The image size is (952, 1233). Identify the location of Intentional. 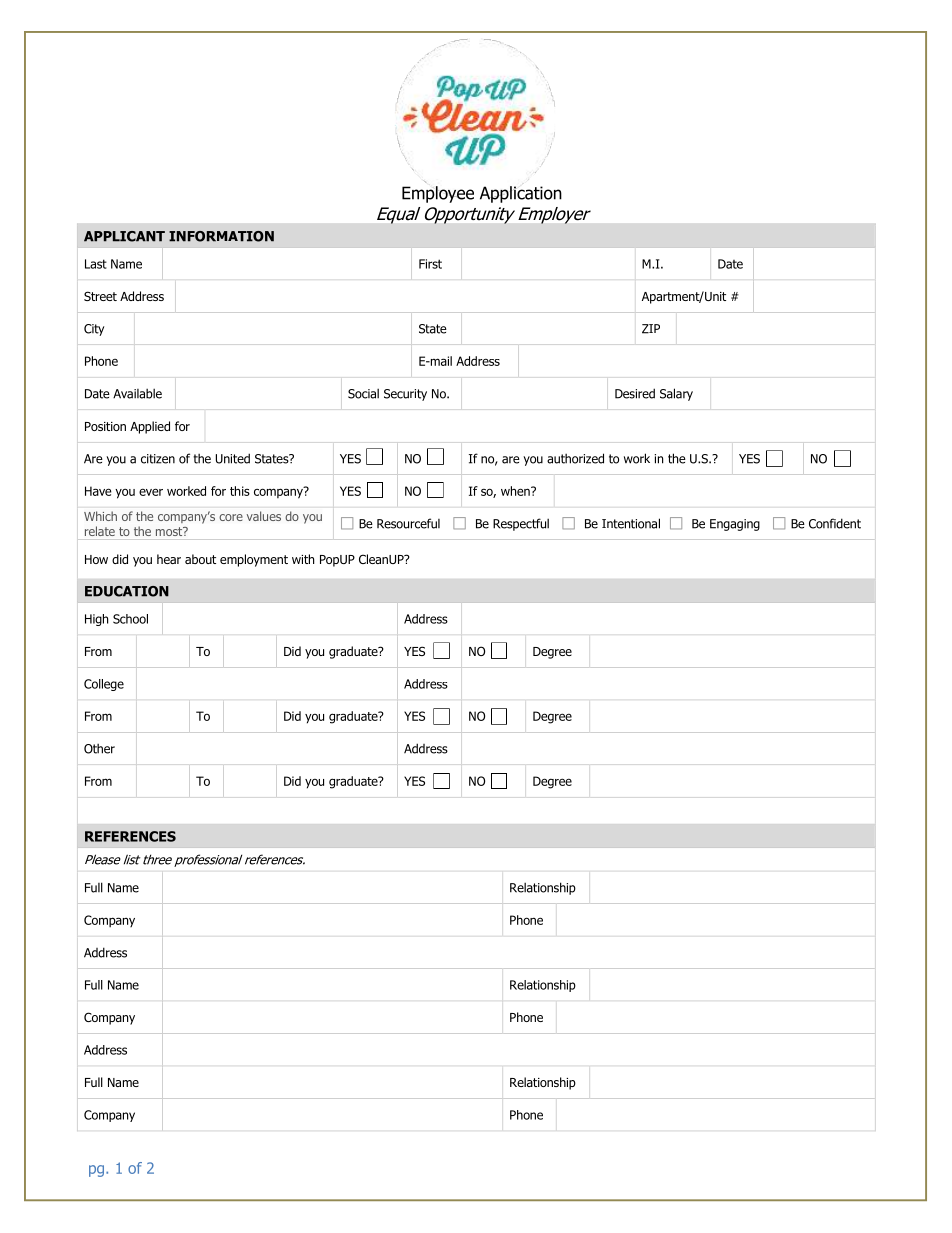
(631, 523).
